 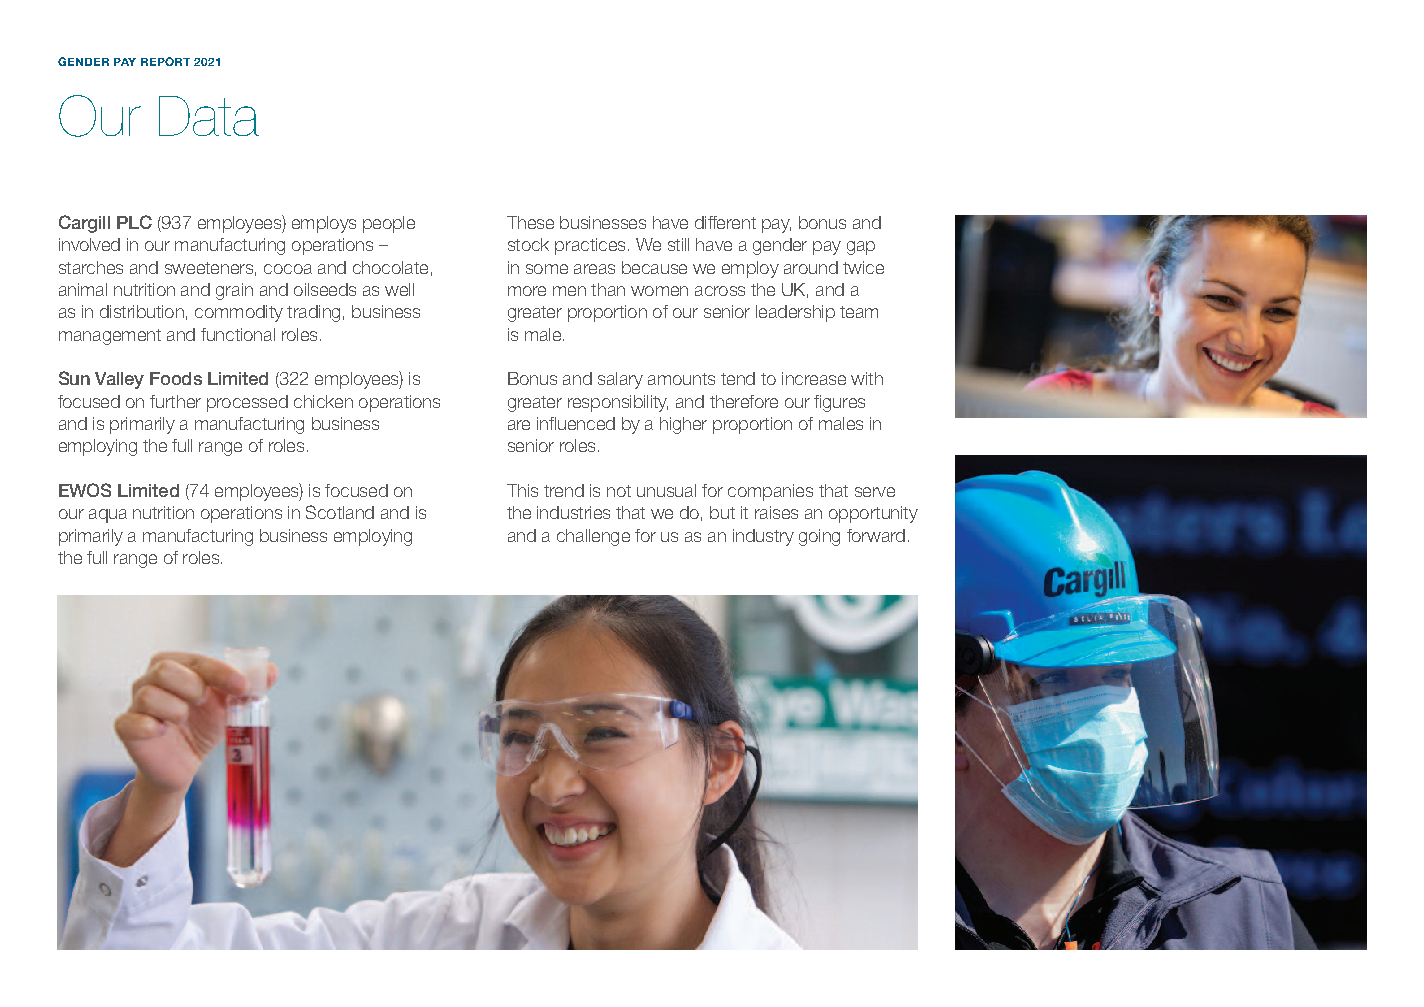 What do you see at coordinates (209, 116) in the screenshot?
I see `Data` at bounding box center [209, 116].
